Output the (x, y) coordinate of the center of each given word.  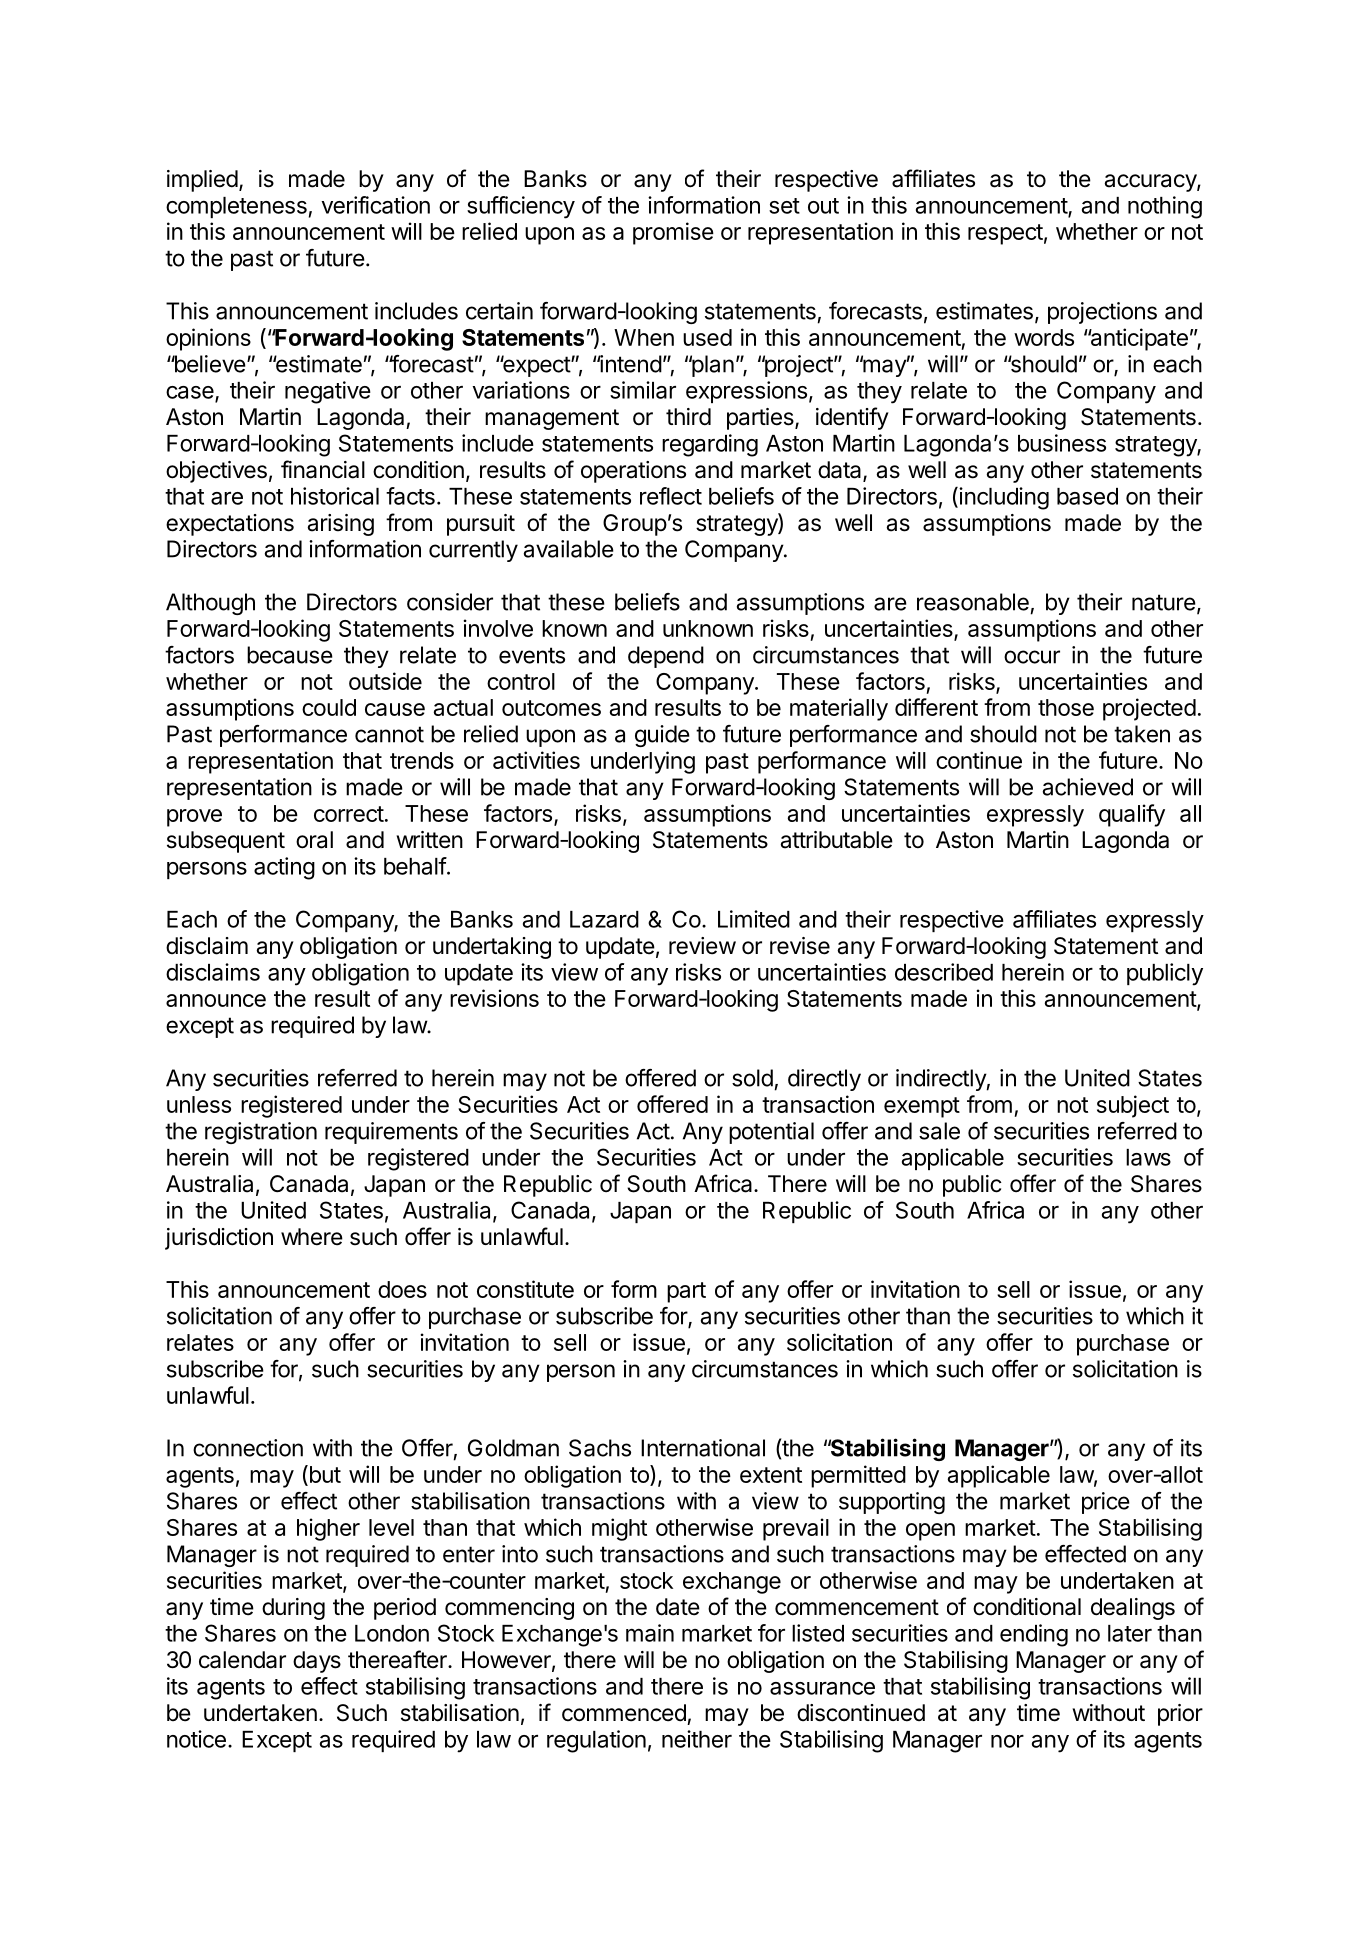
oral (314, 840)
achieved (1088, 787)
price (1106, 1503)
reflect (671, 496)
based (1087, 496)
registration (261, 1133)
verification (375, 205)
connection (248, 1448)
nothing (1165, 207)
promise (673, 233)
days (317, 1662)
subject (1133, 1106)
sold (752, 1078)
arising (340, 525)
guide (662, 736)
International (703, 1448)
